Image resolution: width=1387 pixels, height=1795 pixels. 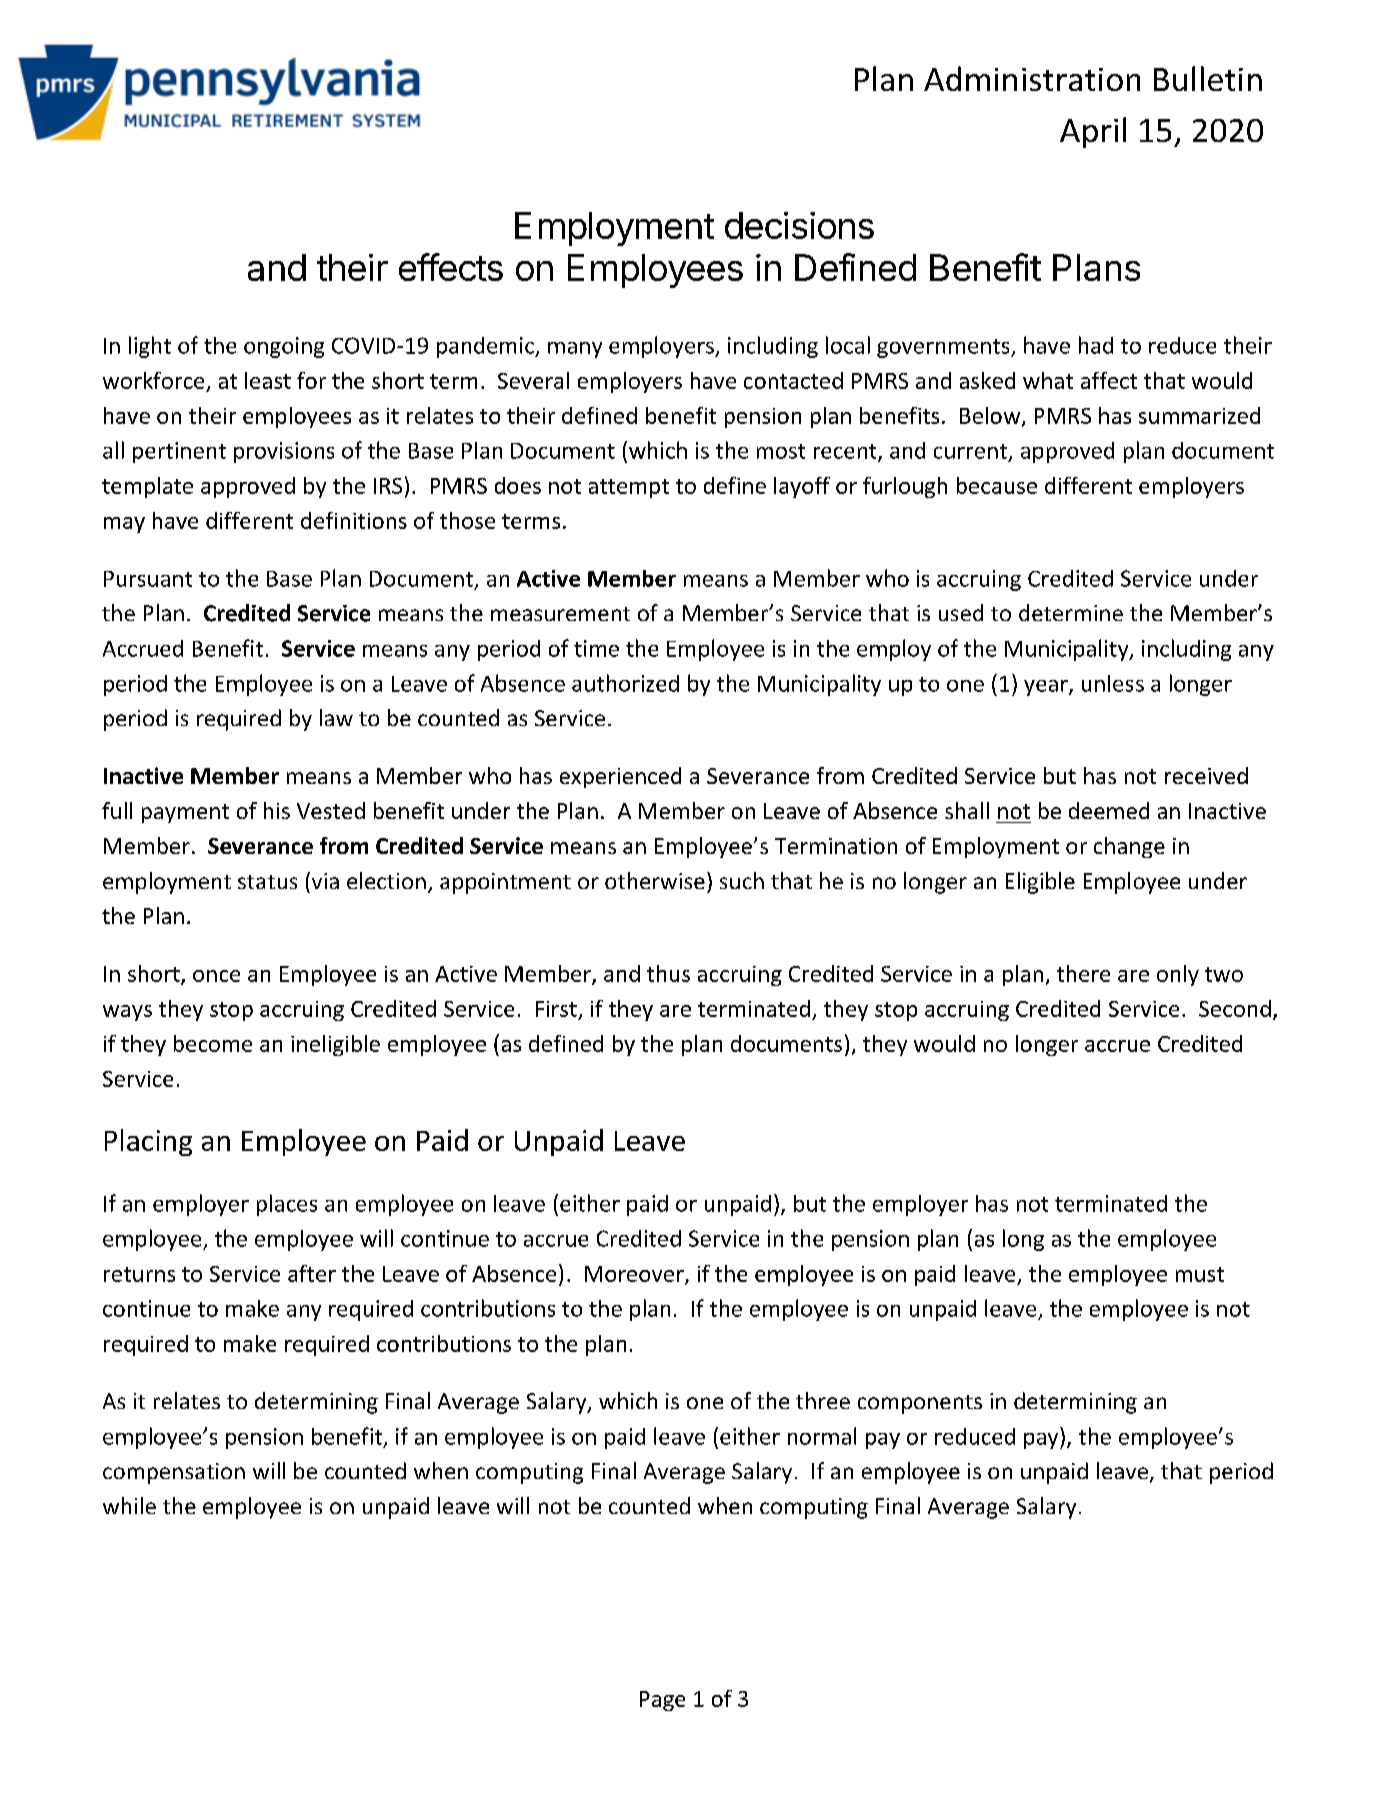 What do you see at coordinates (1129, 847) in the screenshot?
I see `change` at bounding box center [1129, 847].
